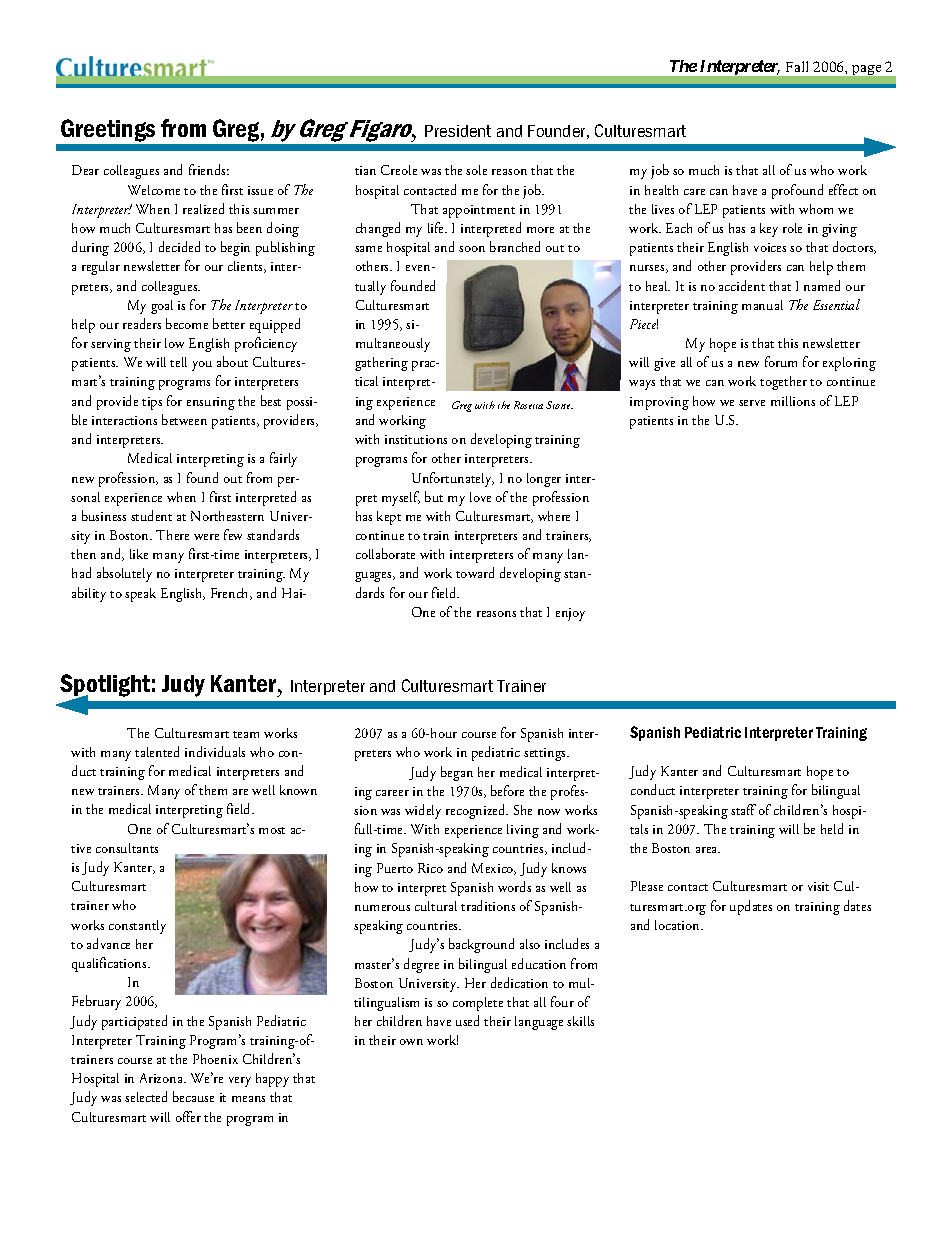 This screenshot has height=1233, width=952. Describe the element at coordinates (124, 574) in the screenshot. I see `absolutely` at that location.
